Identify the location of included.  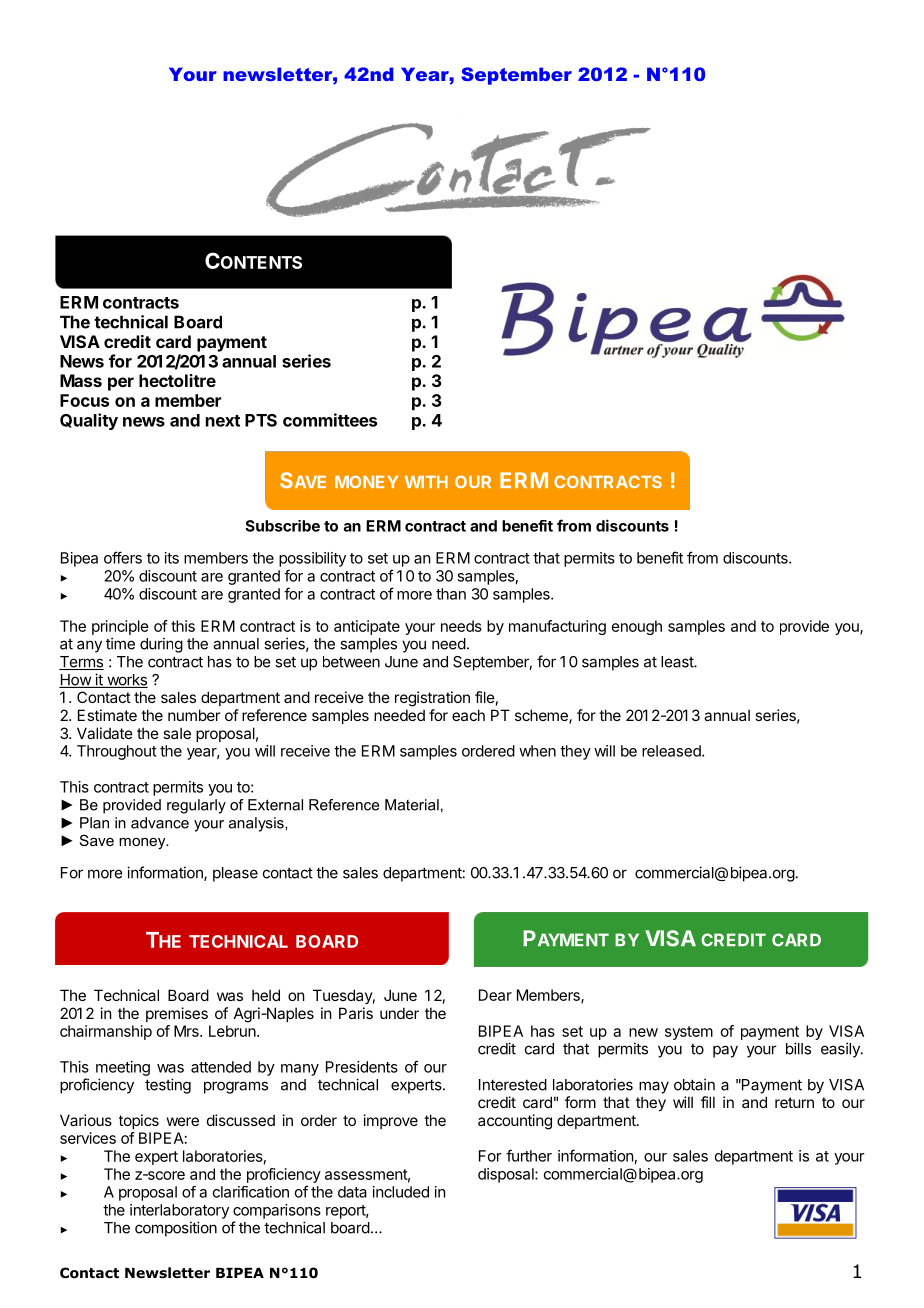
(401, 1192).
